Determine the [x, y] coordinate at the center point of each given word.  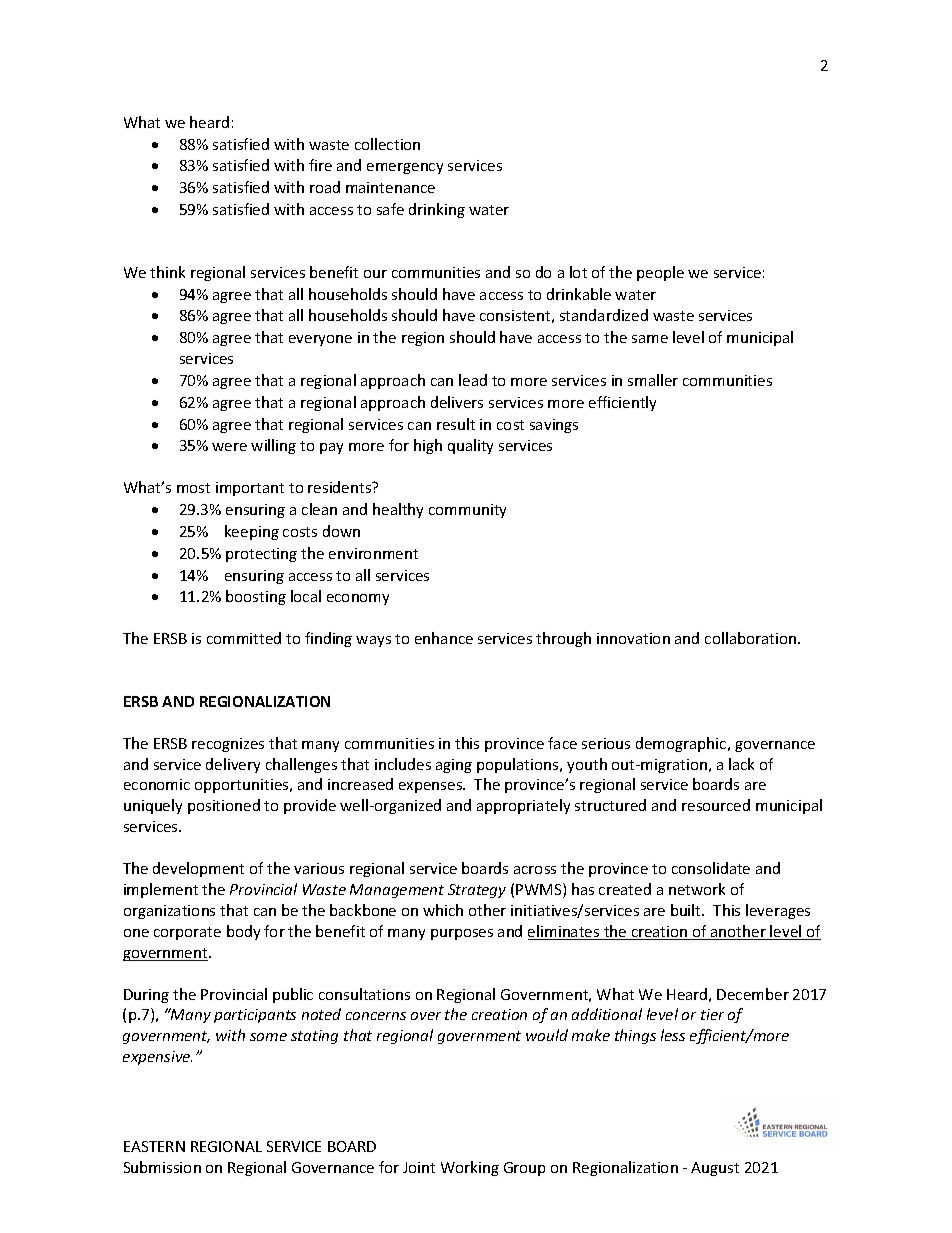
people [660, 273]
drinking [437, 210]
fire [320, 165]
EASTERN [154, 1146]
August [715, 1169]
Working [470, 1168]
